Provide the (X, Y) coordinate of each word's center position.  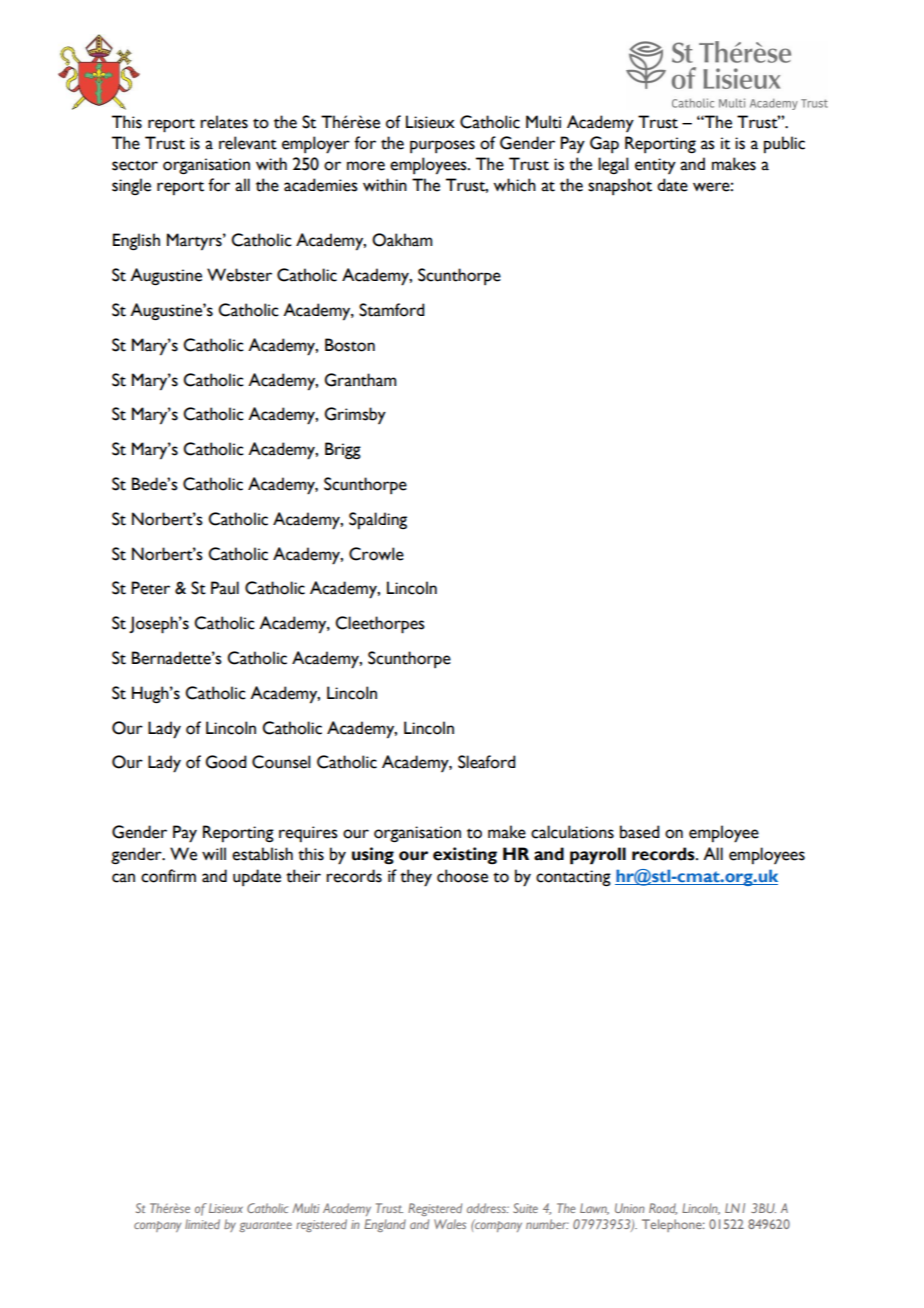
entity (655, 166)
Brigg (343, 451)
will (214, 853)
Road (663, 1209)
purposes (442, 146)
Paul (225, 588)
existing (465, 856)
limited (202, 1224)
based (640, 832)
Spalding (378, 521)
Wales (450, 1224)
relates (224, 122)
